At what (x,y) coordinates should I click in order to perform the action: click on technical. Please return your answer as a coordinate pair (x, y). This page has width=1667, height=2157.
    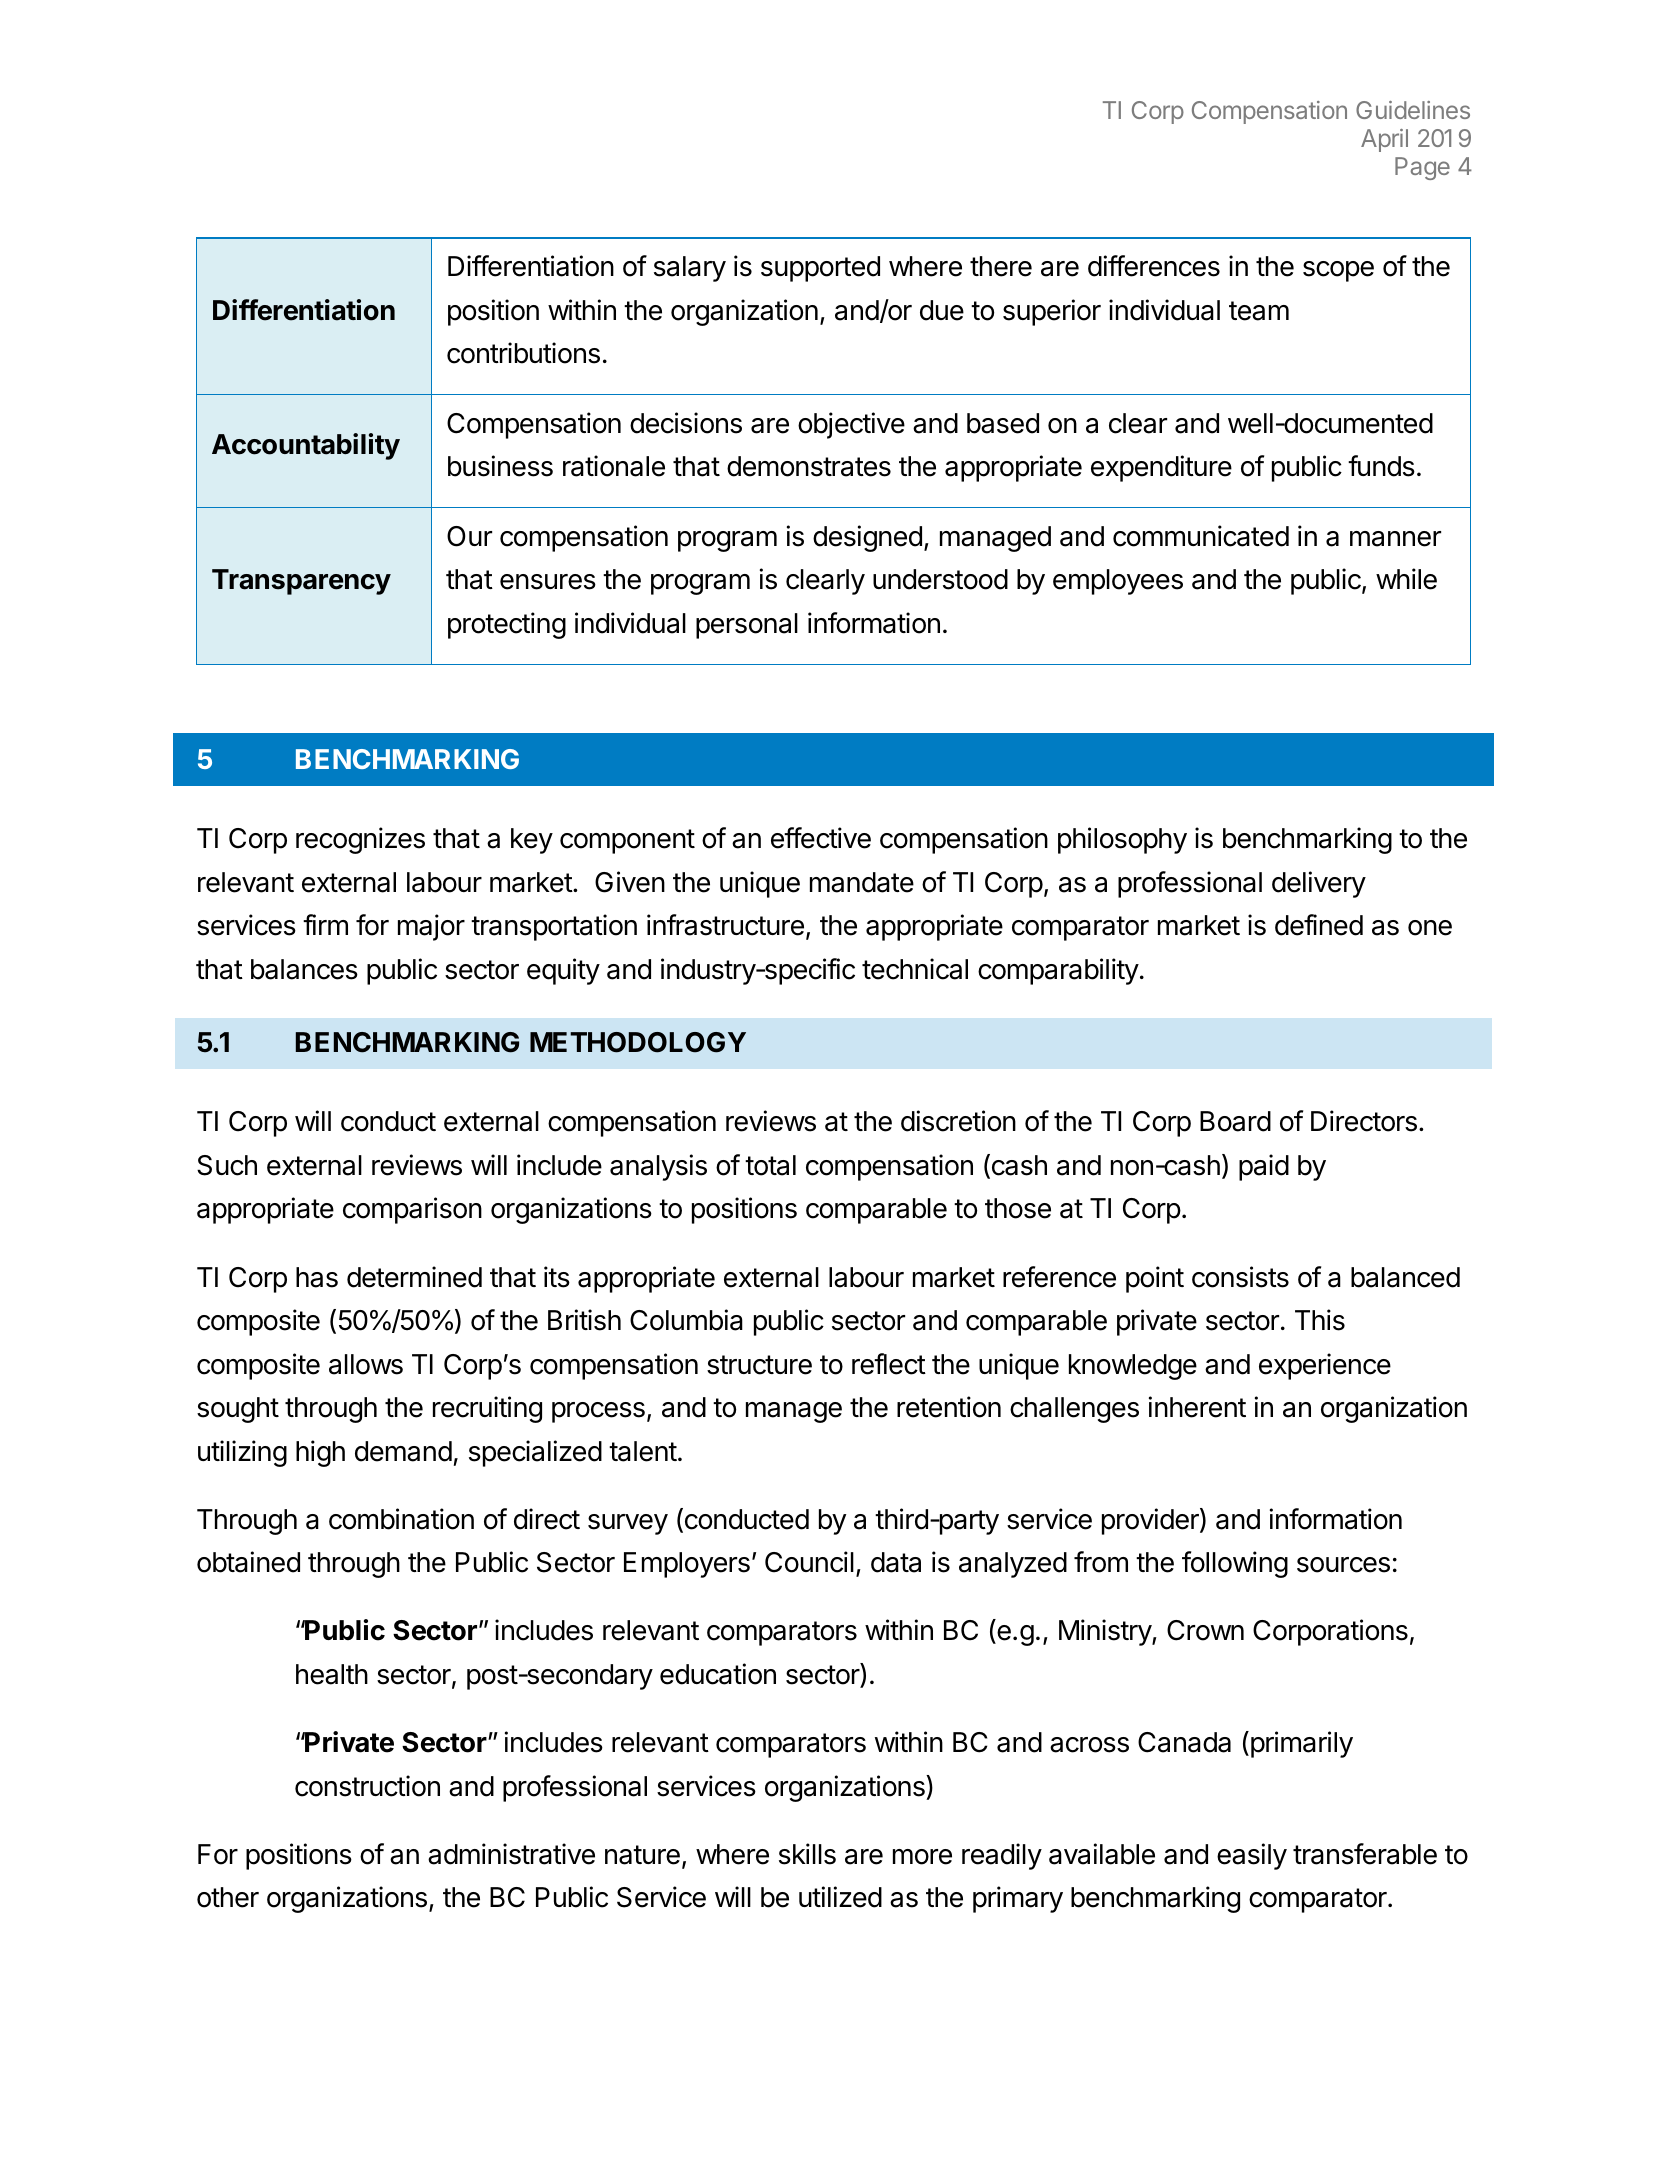
    Looking at the image, I should click on (915, 969).
